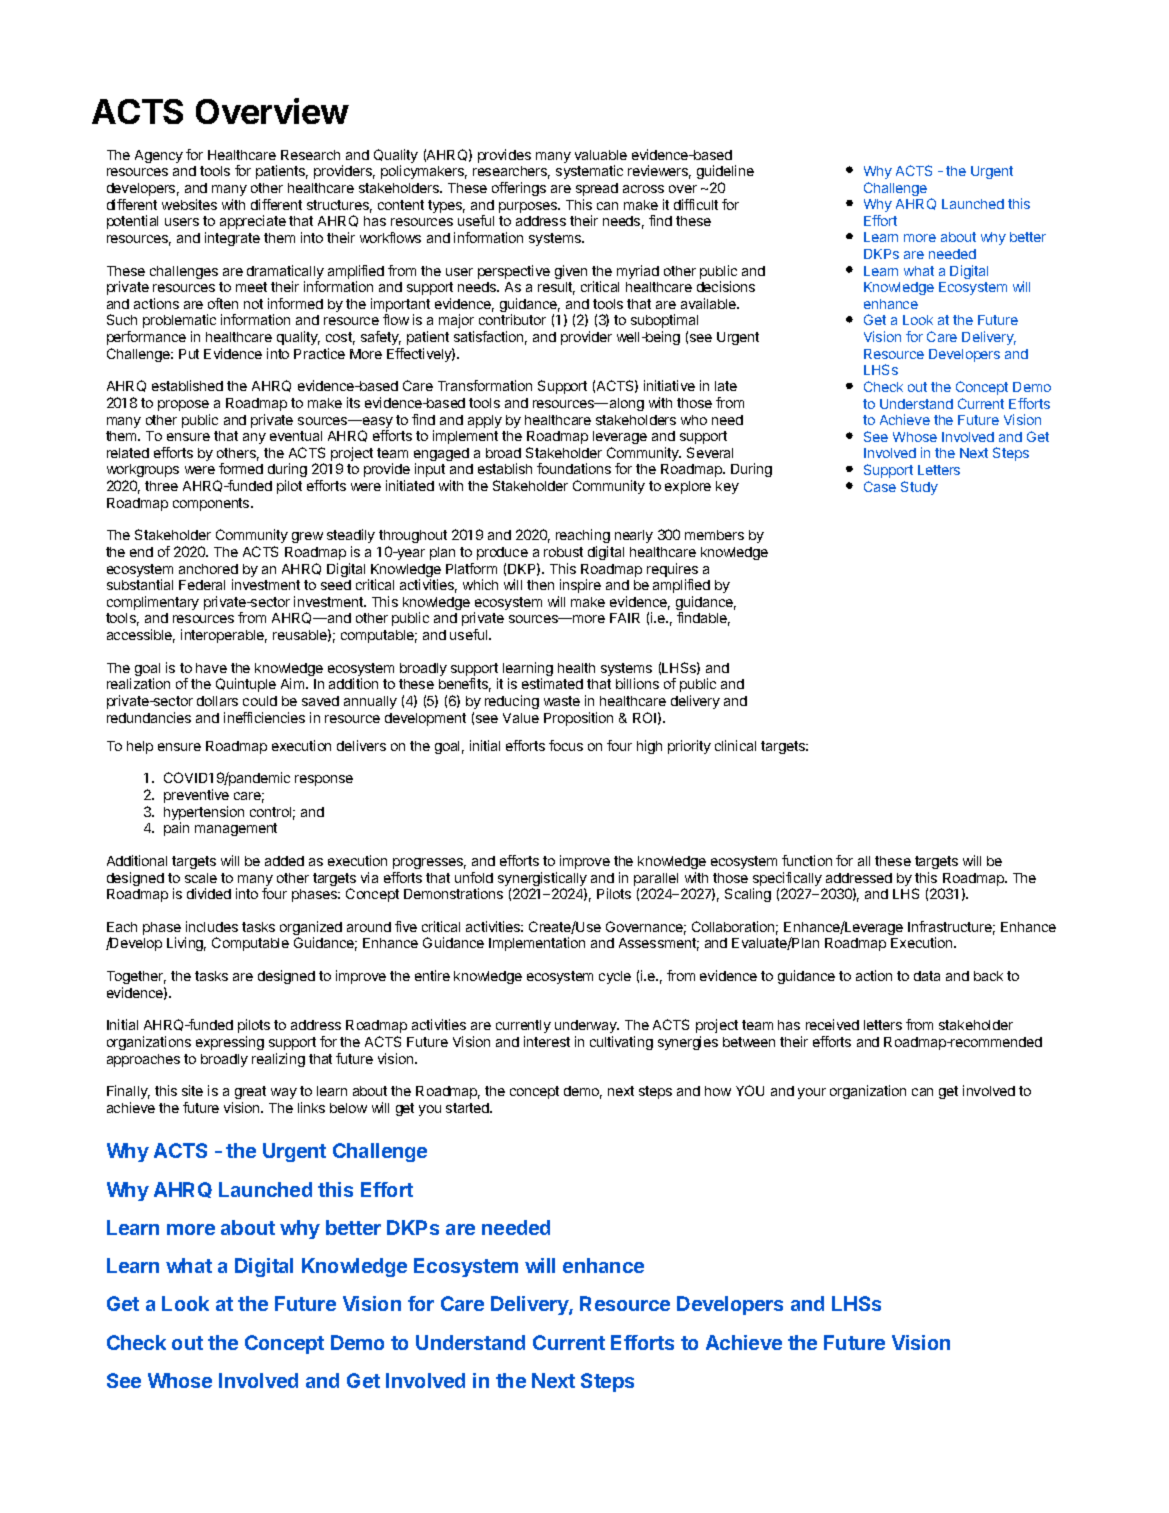  I want to click on appreciate, so click(253, 222).
